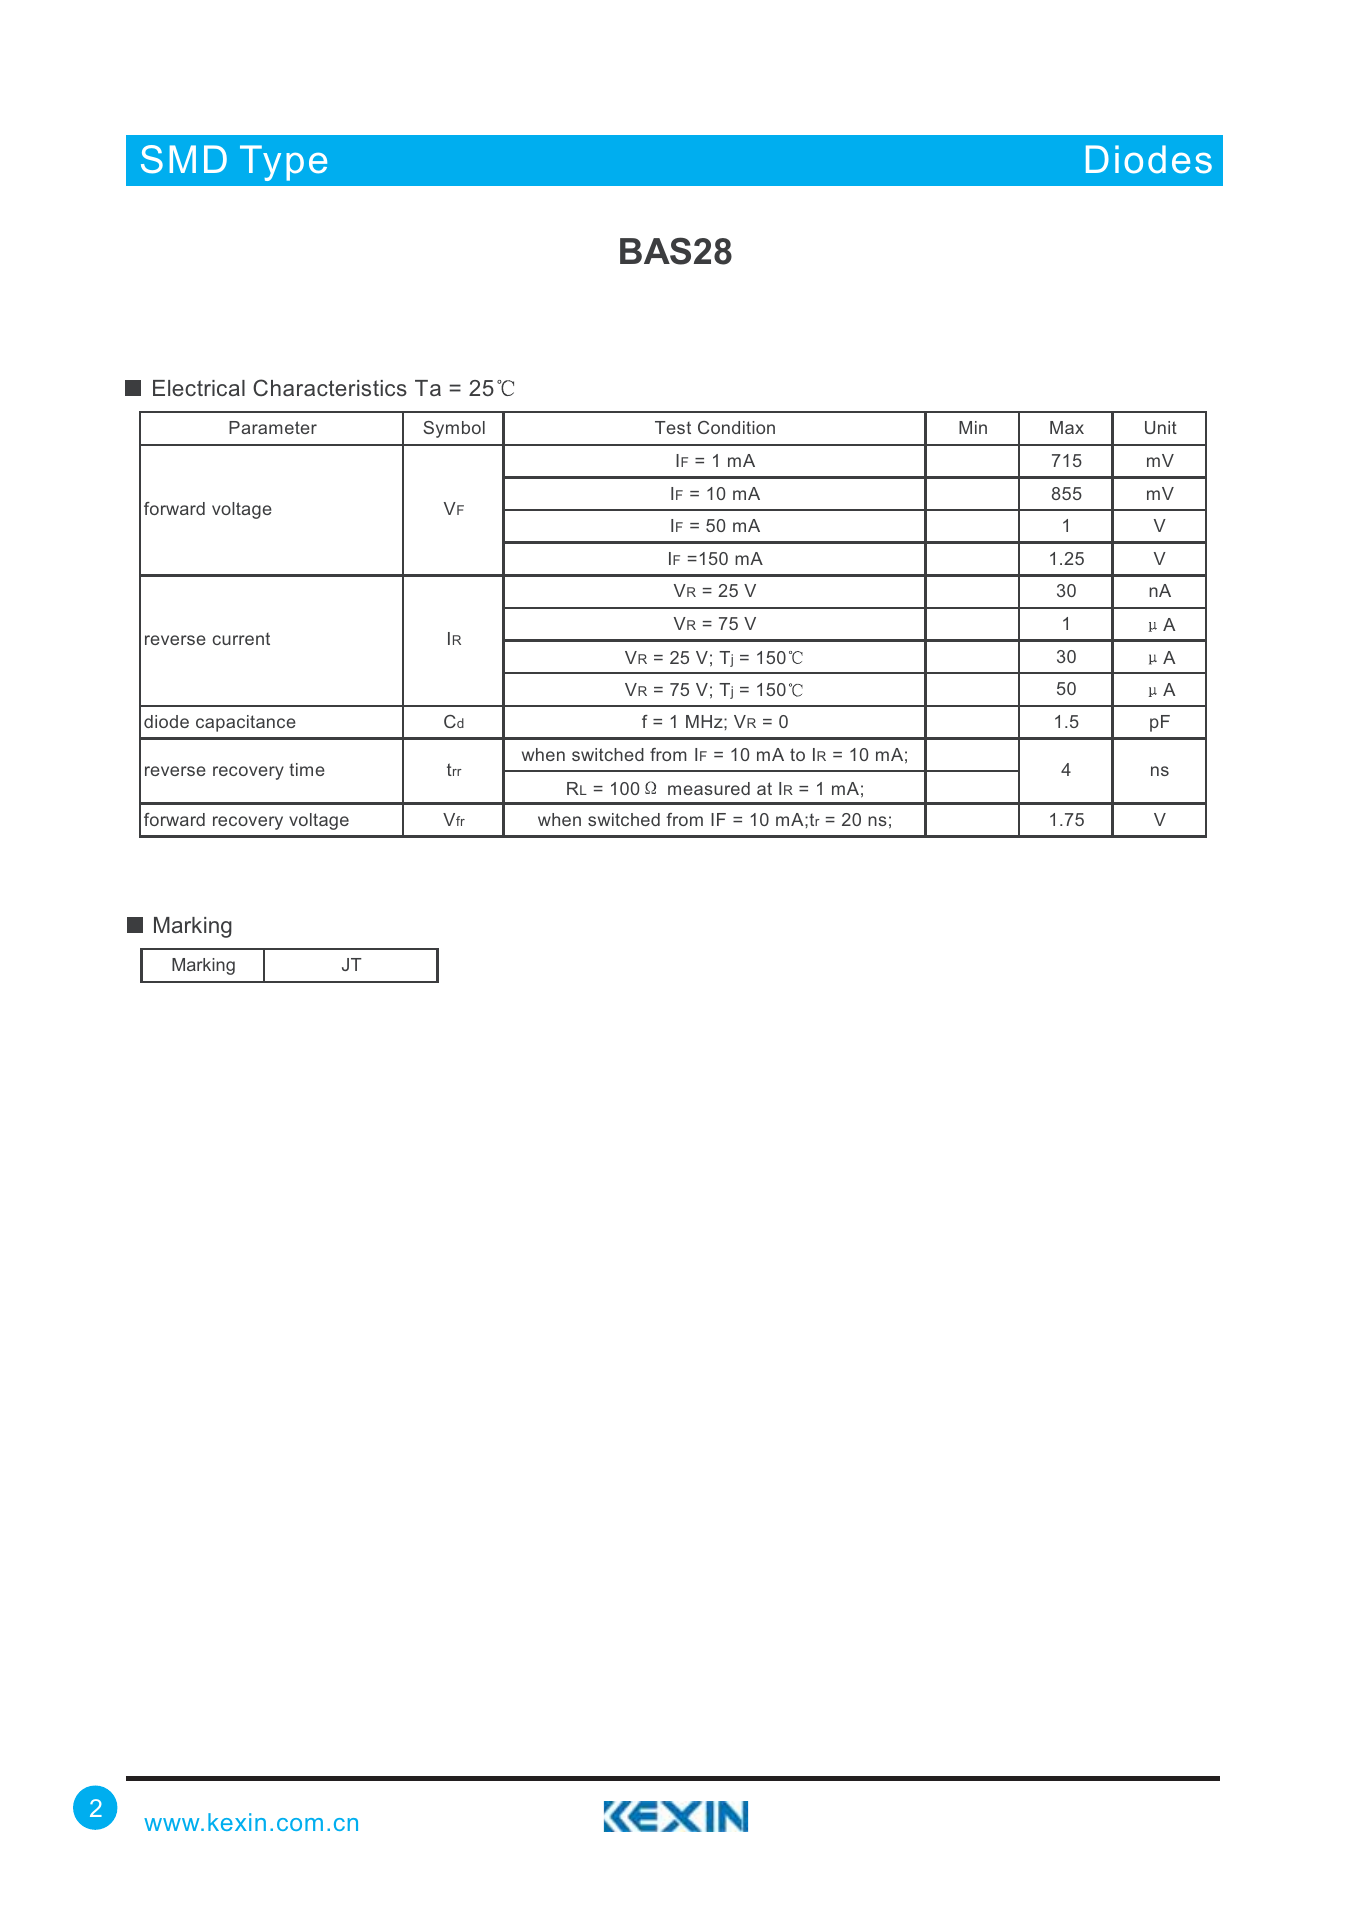 The height and width of the page is (1908, 1349). Describe the element at coordinates (273, 427) in the page. I see `Parameter` at that location.
